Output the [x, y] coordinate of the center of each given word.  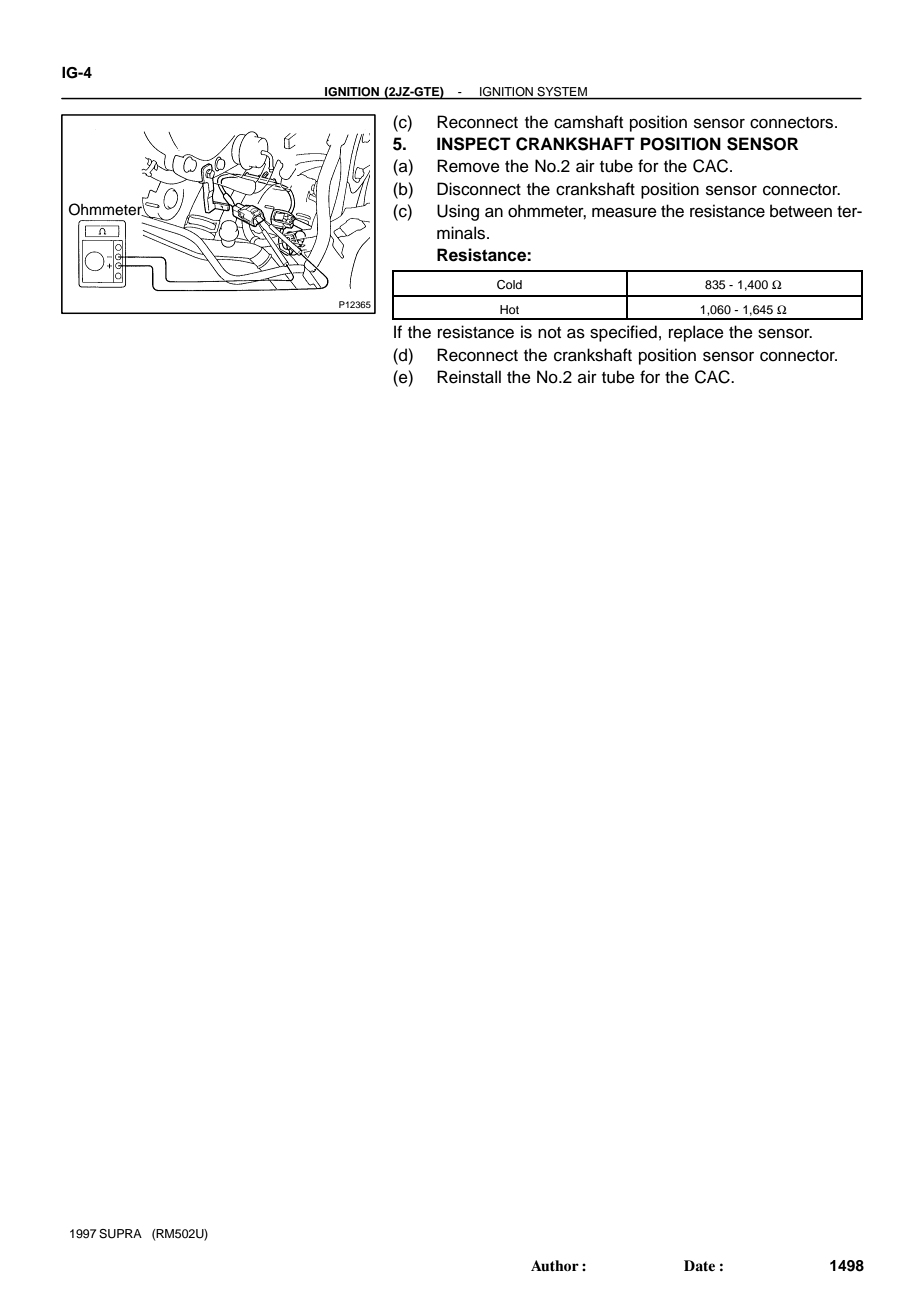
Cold [509, 285]
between [801, 211]
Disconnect [479, 189]
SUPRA [120, 1234]
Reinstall [469, 377]
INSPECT [474, 144]
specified [623, 333]
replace [696, 333]
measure [624, 213]
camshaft [588, 122]
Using [458, 212]
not [549, 333]
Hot [509, 309]
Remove [468, 166]
